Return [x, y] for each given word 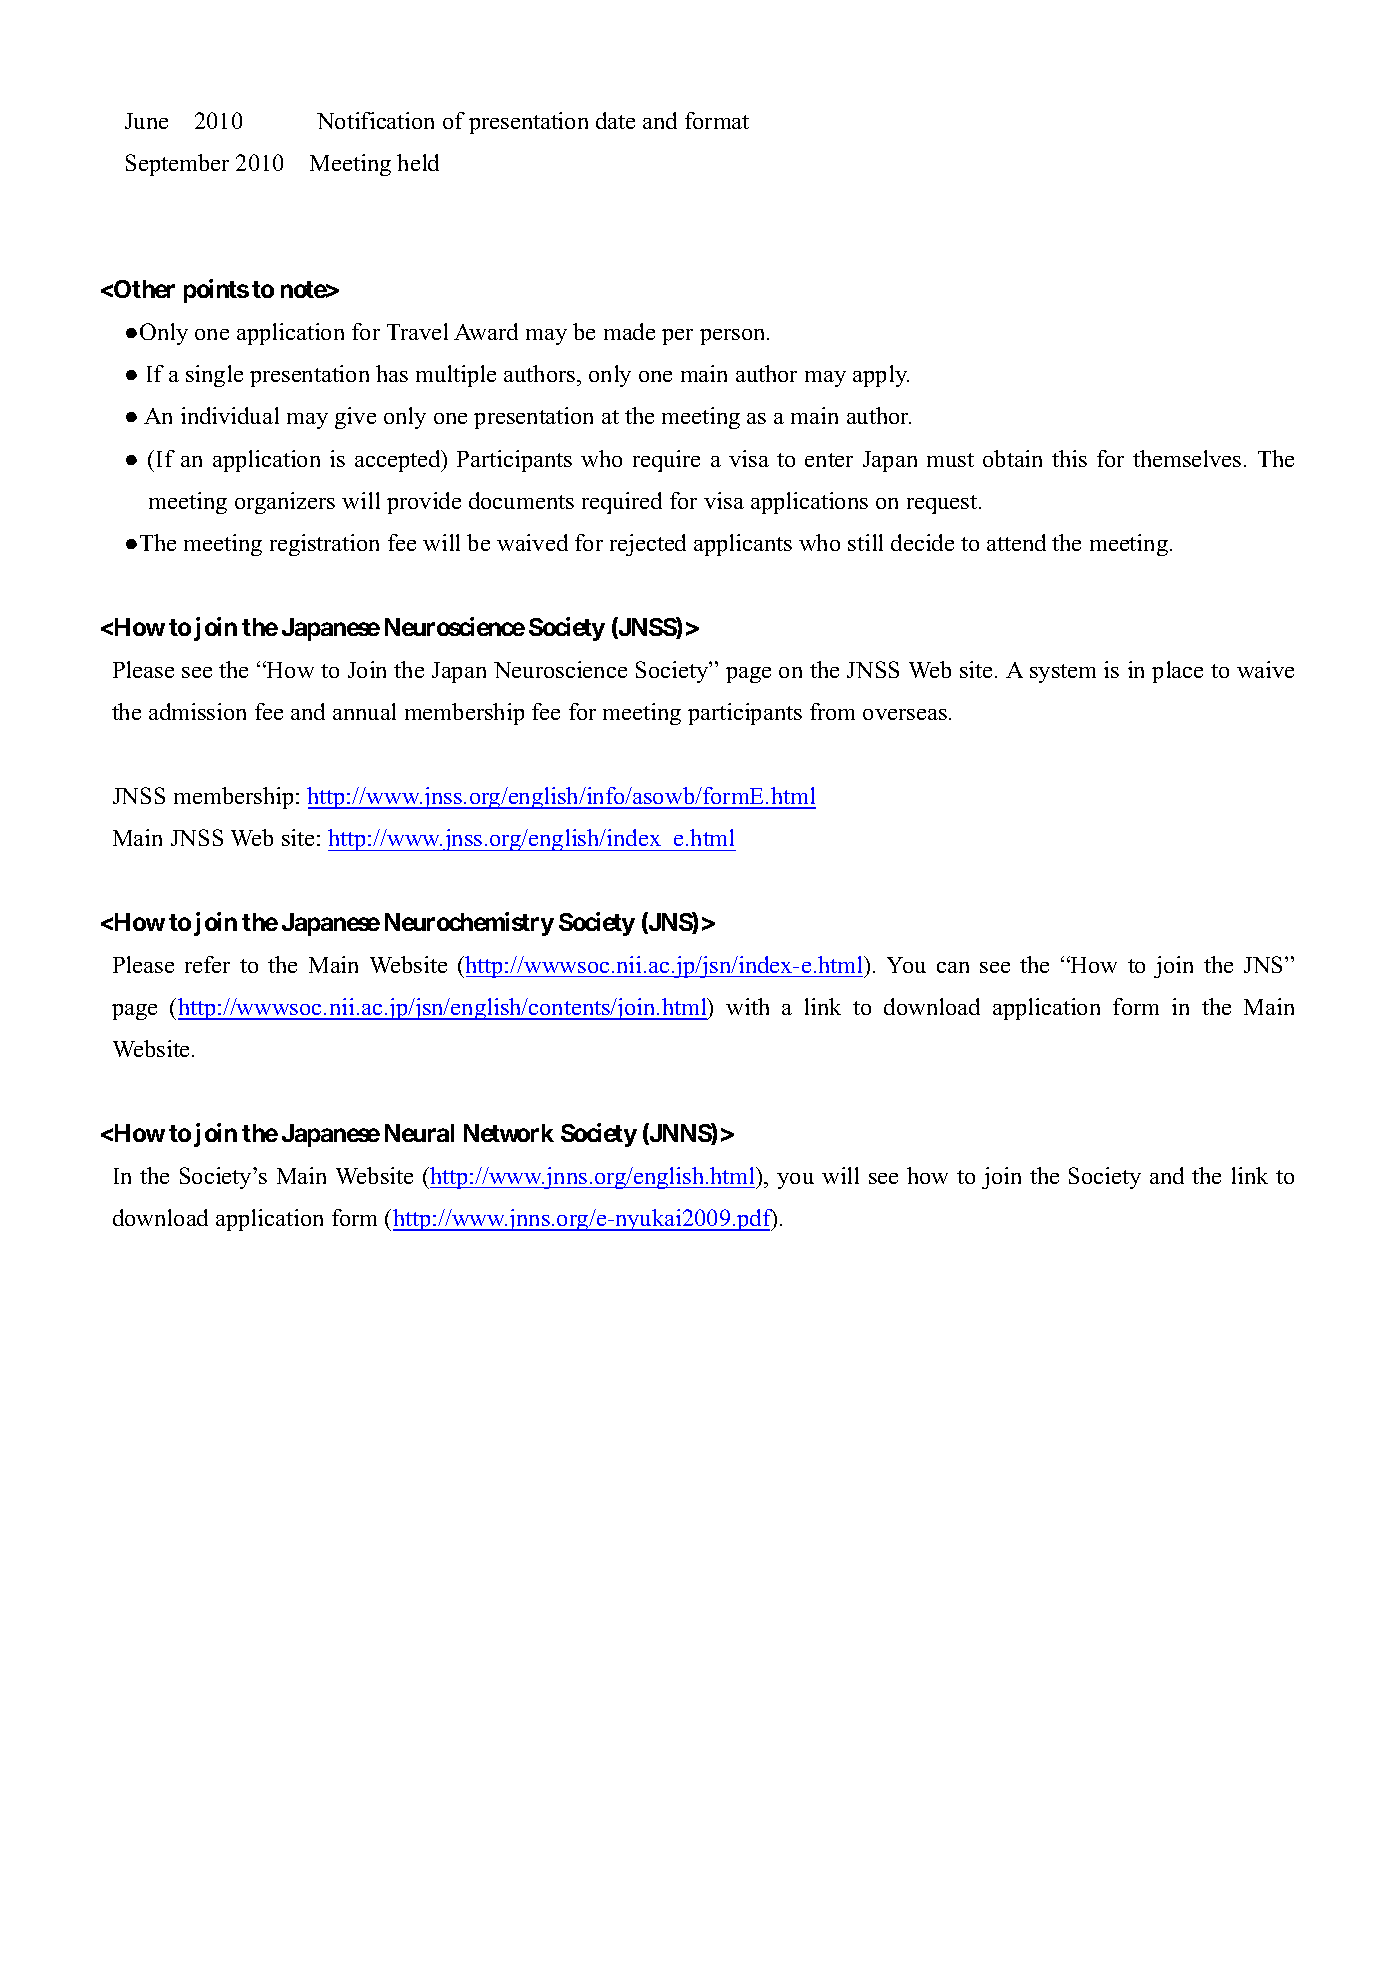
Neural [419, 1133]
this [1069, 458]
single [214, 376]
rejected [648, 545]
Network [509, 1133]
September [177, 165]
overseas [905, 714]
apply [881, 376]
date [615, 120]
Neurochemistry [469, 924]
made [629, 331]
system [1063, 673]
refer [207, 964]
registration [324, 545]
